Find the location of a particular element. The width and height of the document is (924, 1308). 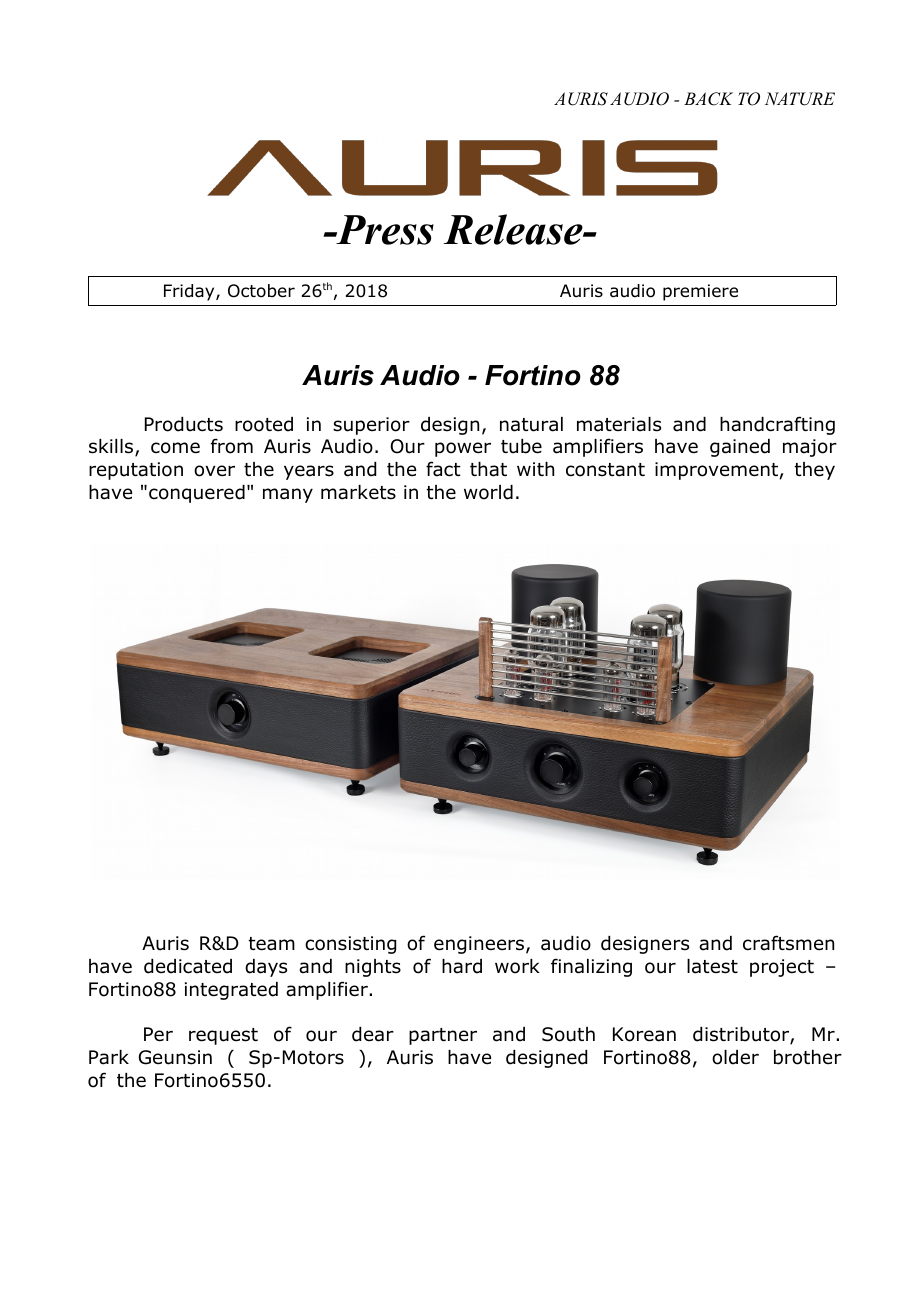

power is located at coordinates (463, 449).
